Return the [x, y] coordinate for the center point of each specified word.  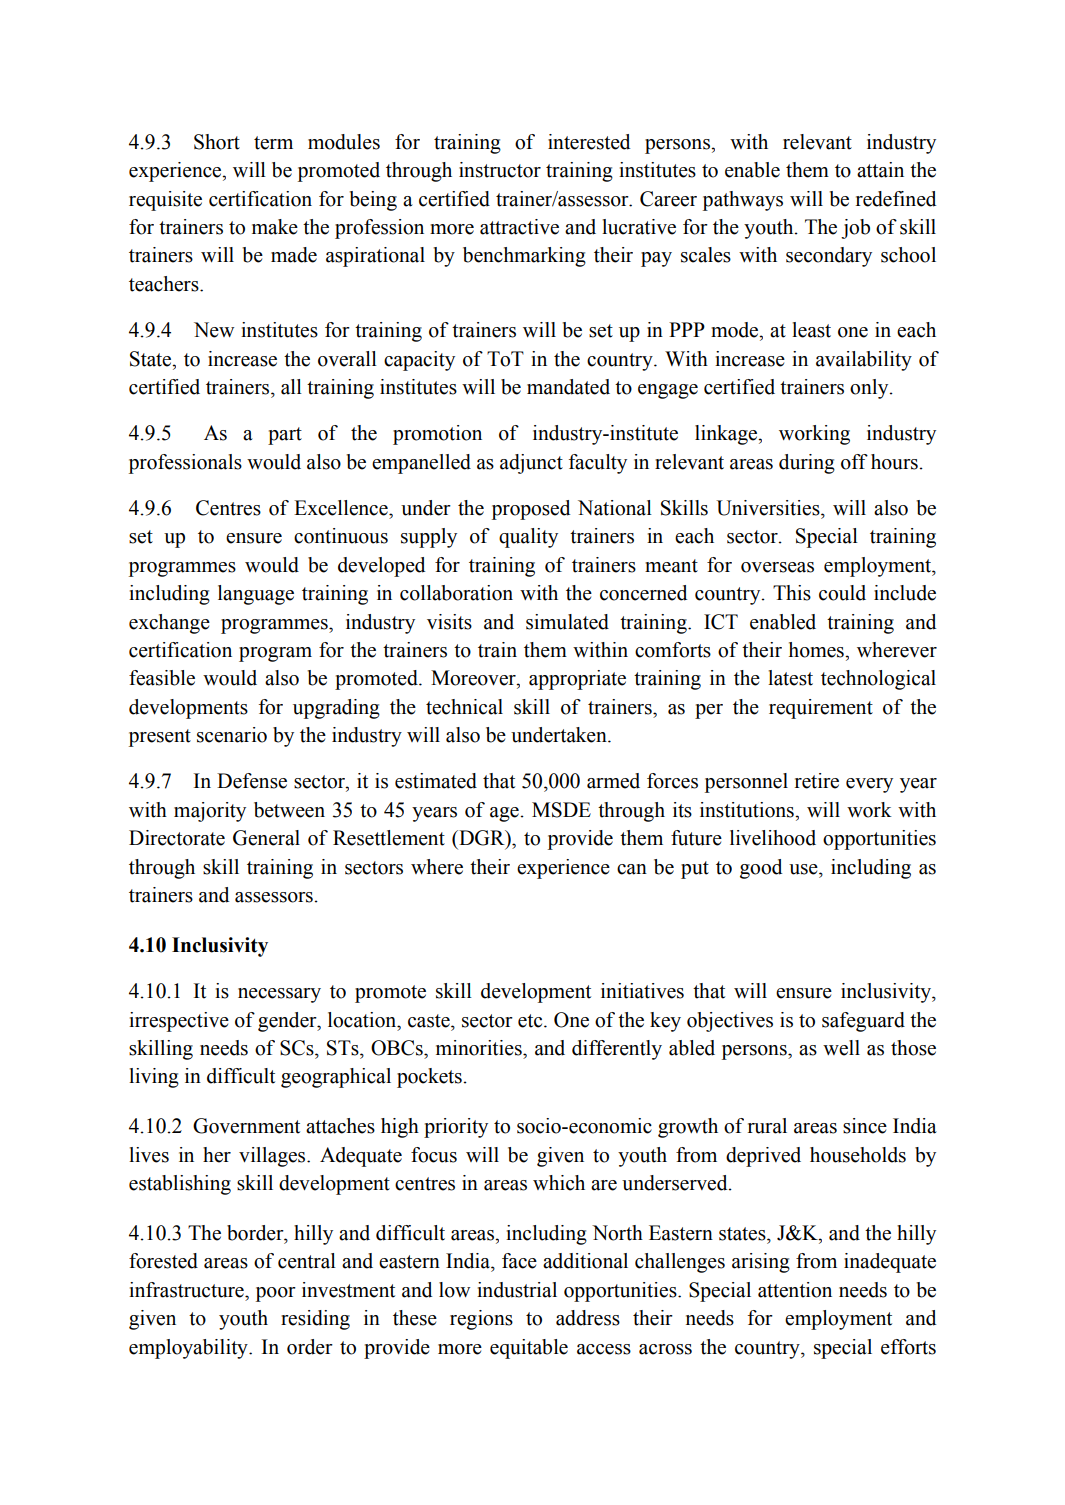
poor [276, 1294]
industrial [517, 1290]
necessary [279, 995]
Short [217, 142]
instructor [500, 170]
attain [880, 170]
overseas [777, 567]
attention [795, 1290]
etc [531, 1021]
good [761, 869]
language [256, 595]
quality [528, 538]
